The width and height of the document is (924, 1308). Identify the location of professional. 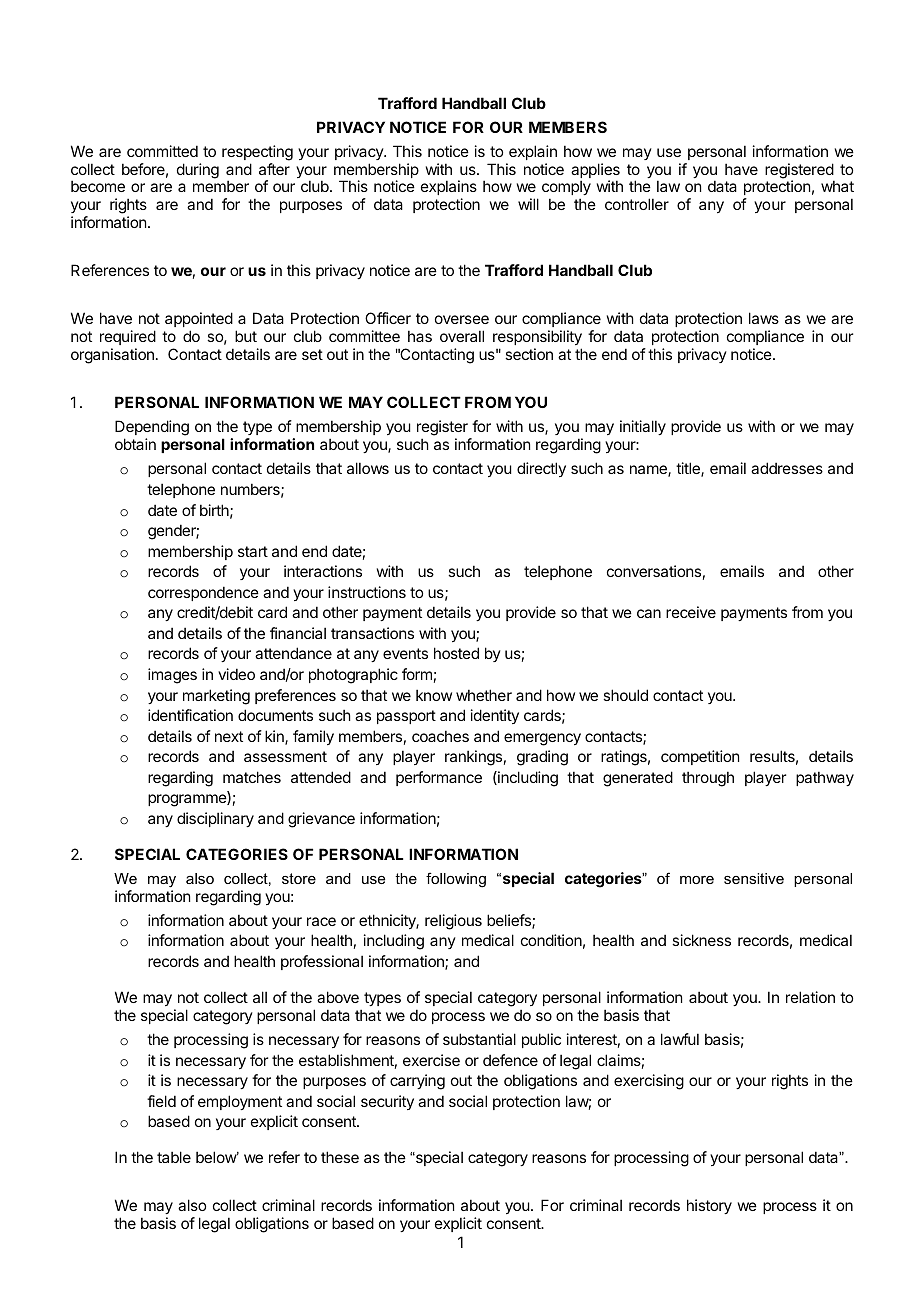
(322, 962).
